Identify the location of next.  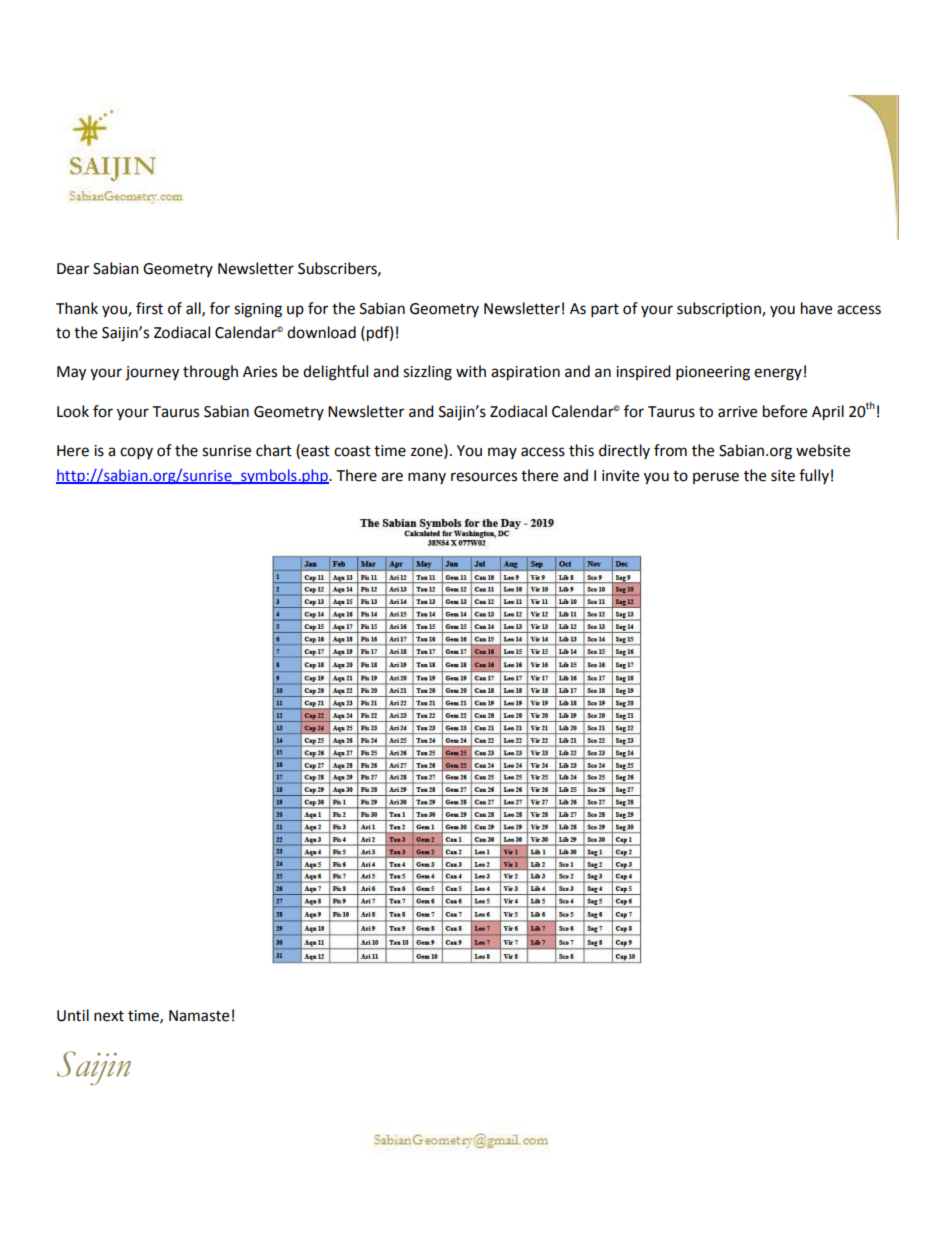
(109, 1016).
